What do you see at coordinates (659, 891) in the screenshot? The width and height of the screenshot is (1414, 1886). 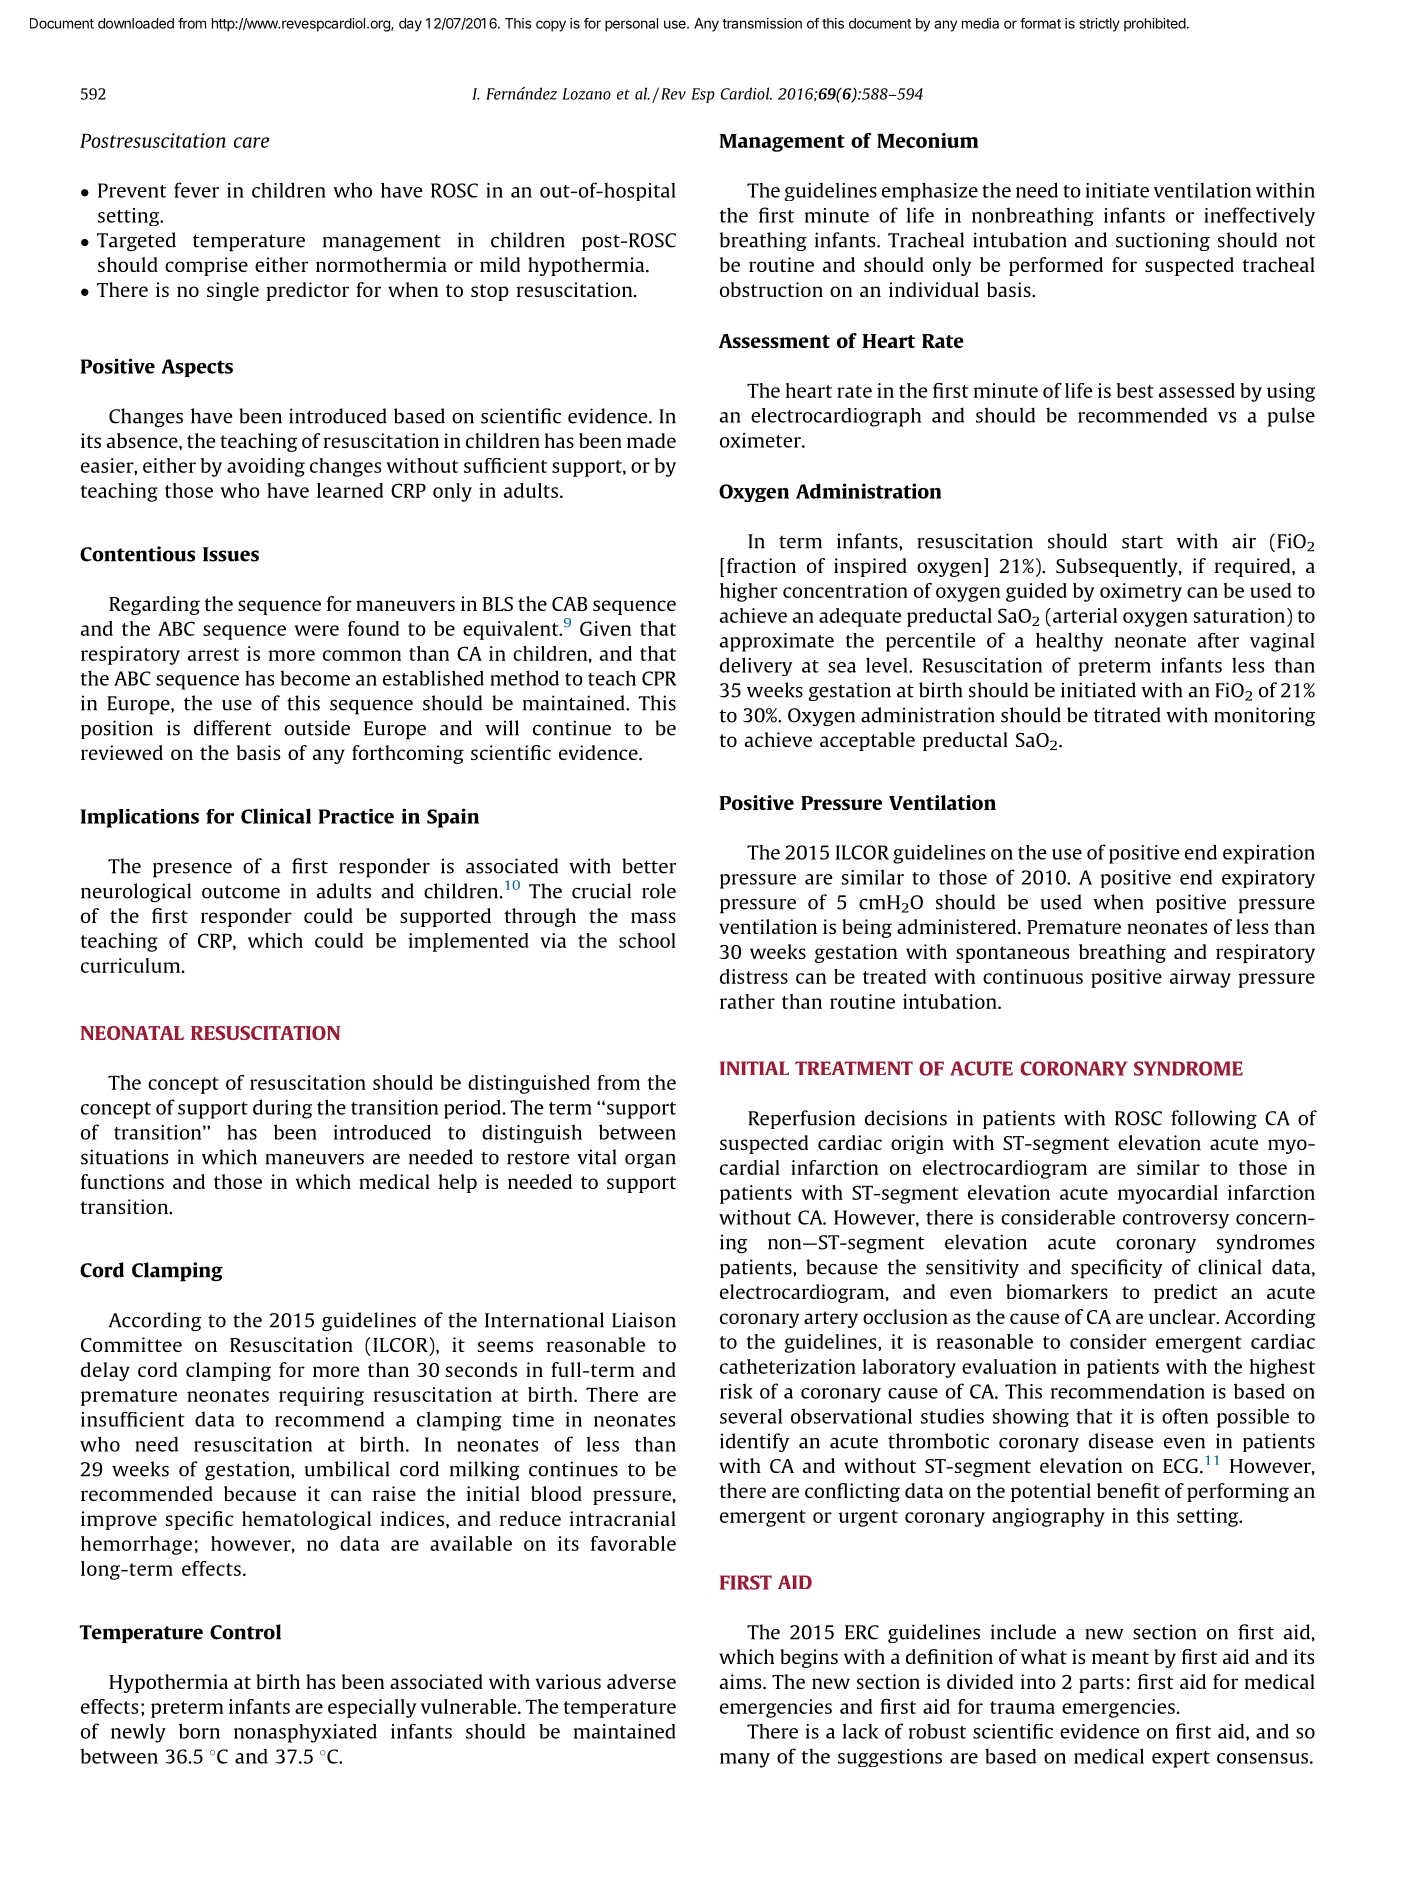 I see `role` at bounding box center [659, 891].
